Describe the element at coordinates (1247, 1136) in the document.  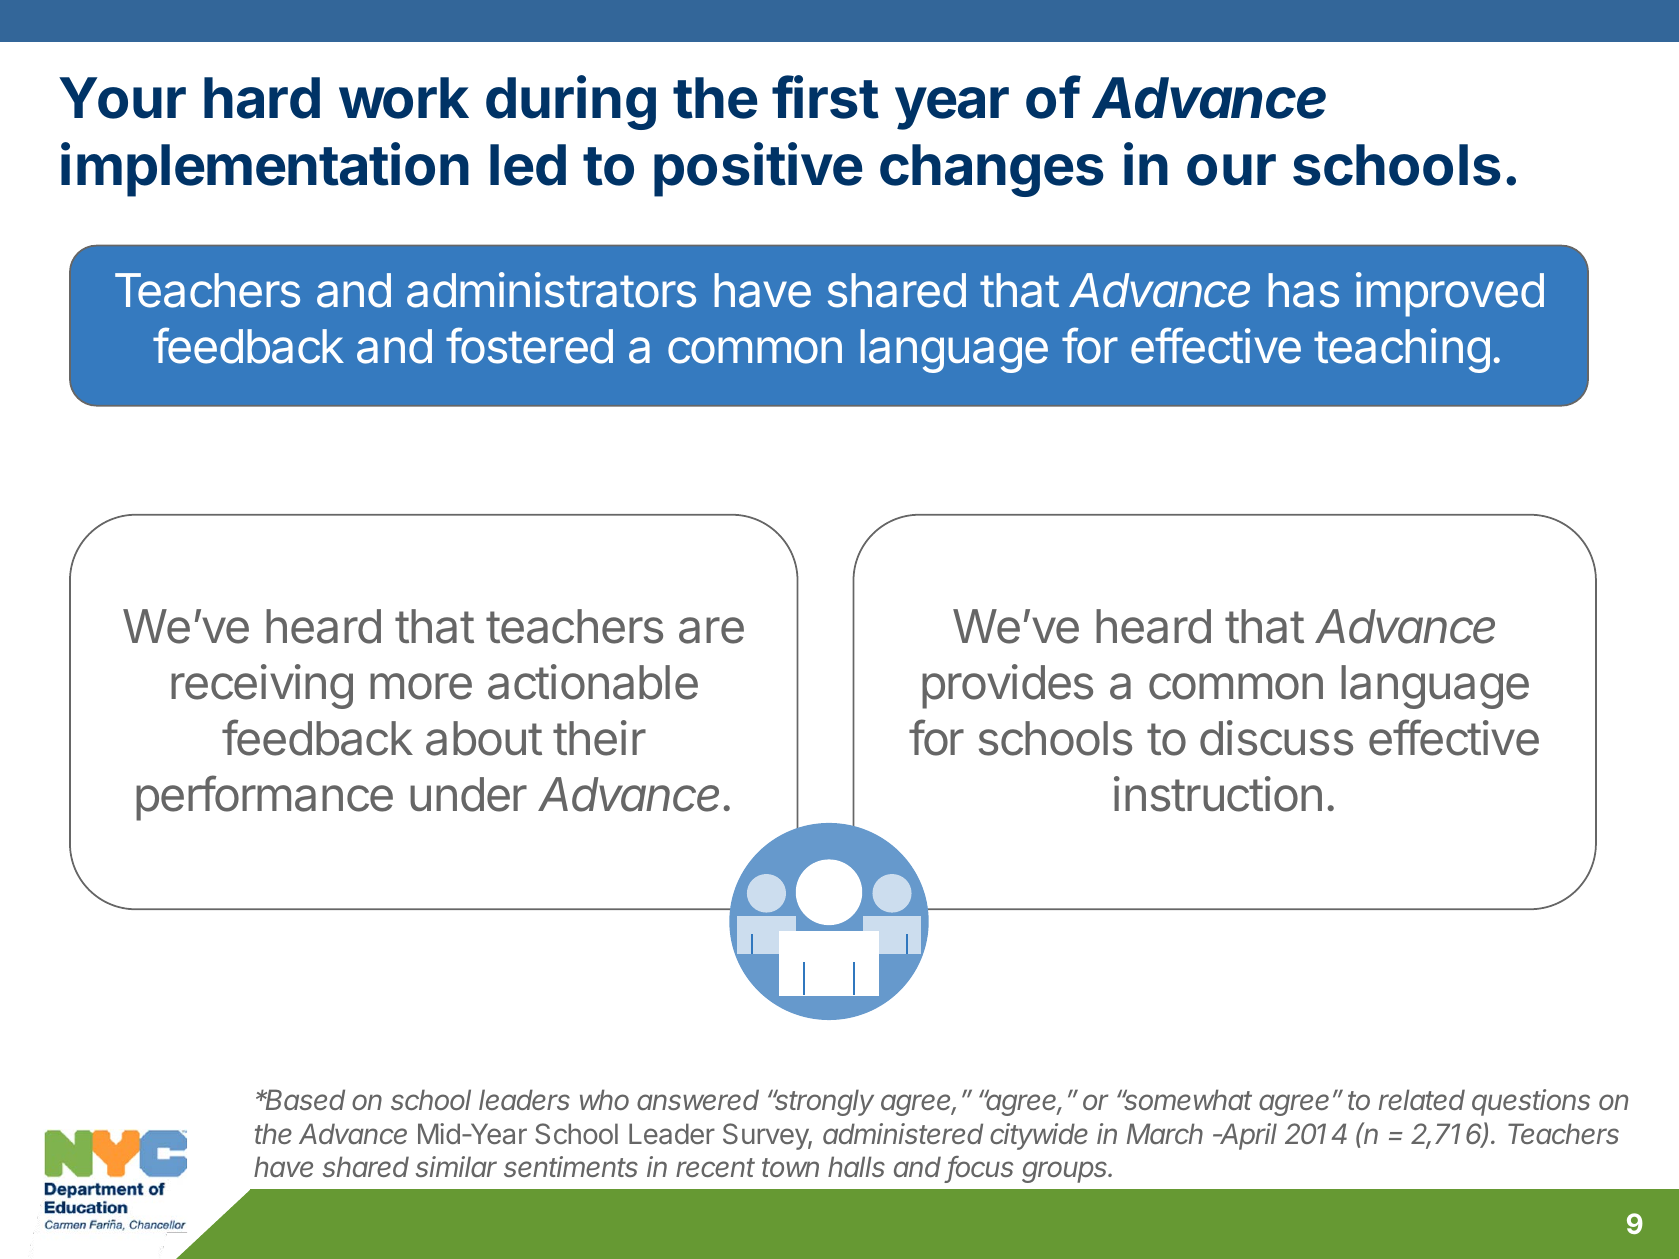
I see `April` at that location.
